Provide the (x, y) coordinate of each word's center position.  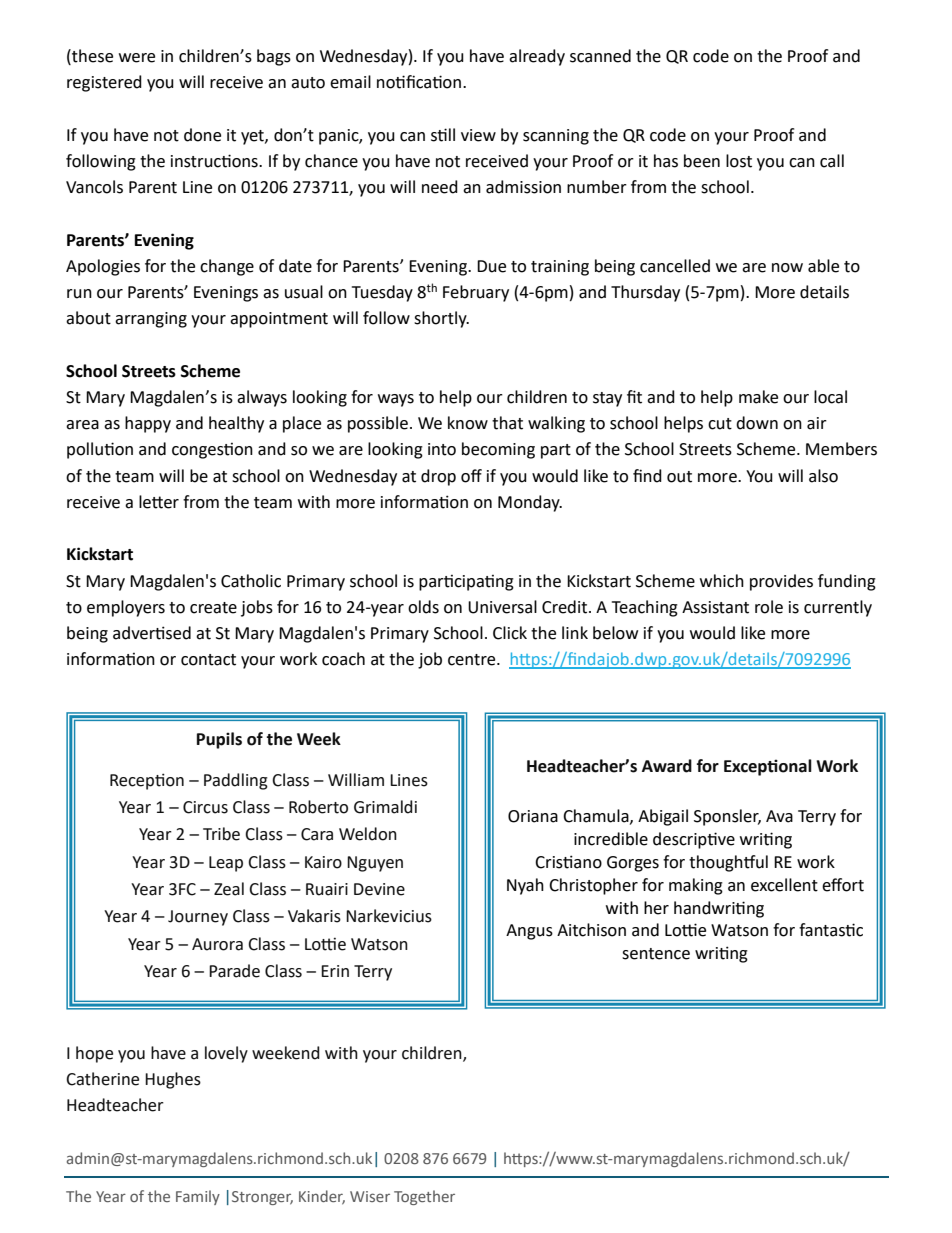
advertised (152, 633)
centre (473, 660)
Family (198, 1197)
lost (739, 161)
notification (419, 82)
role (769, 607)
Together (424, 1197)
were (137, 58)
